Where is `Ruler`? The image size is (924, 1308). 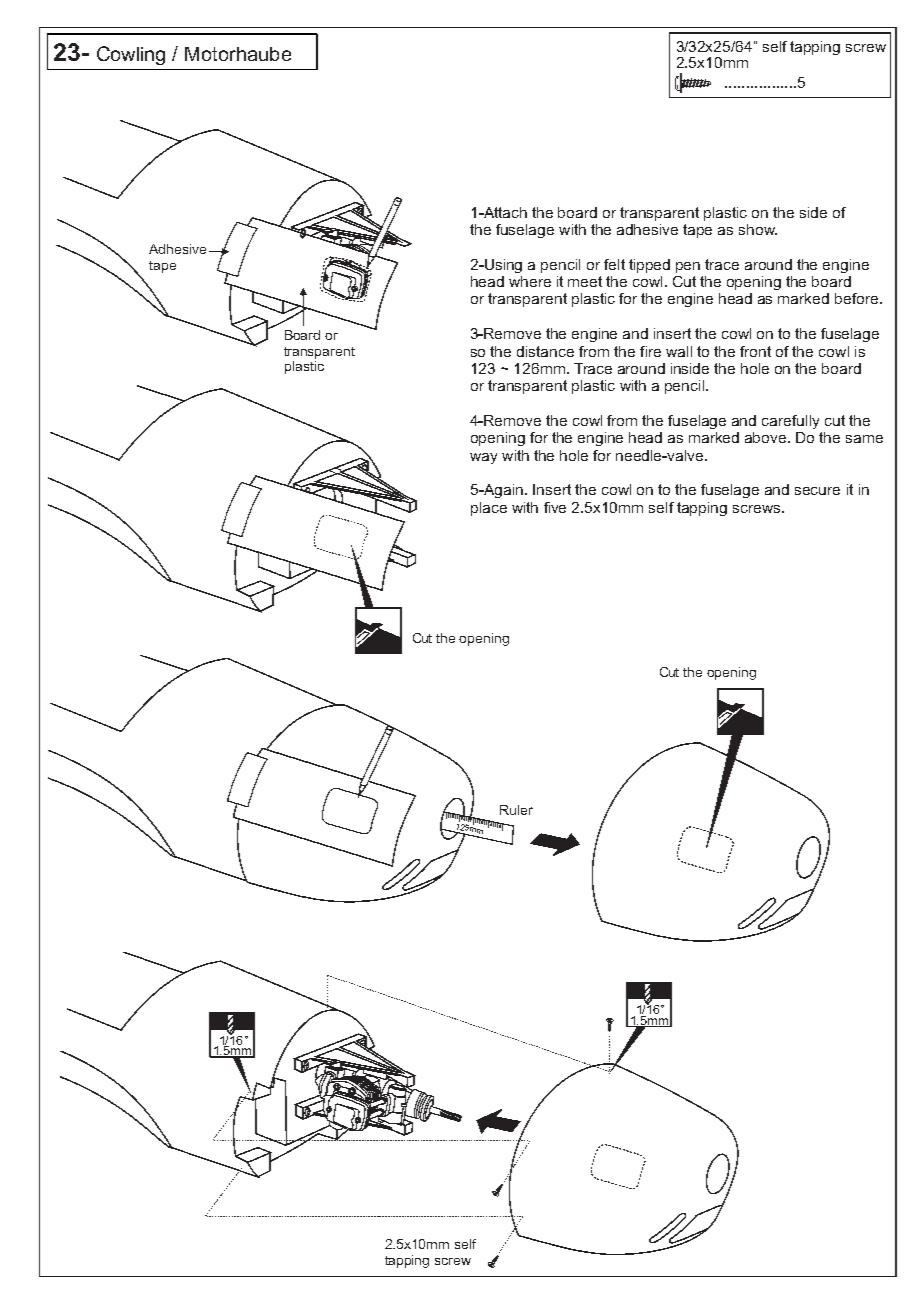
Ruler is located at coordinates (516, 810).
